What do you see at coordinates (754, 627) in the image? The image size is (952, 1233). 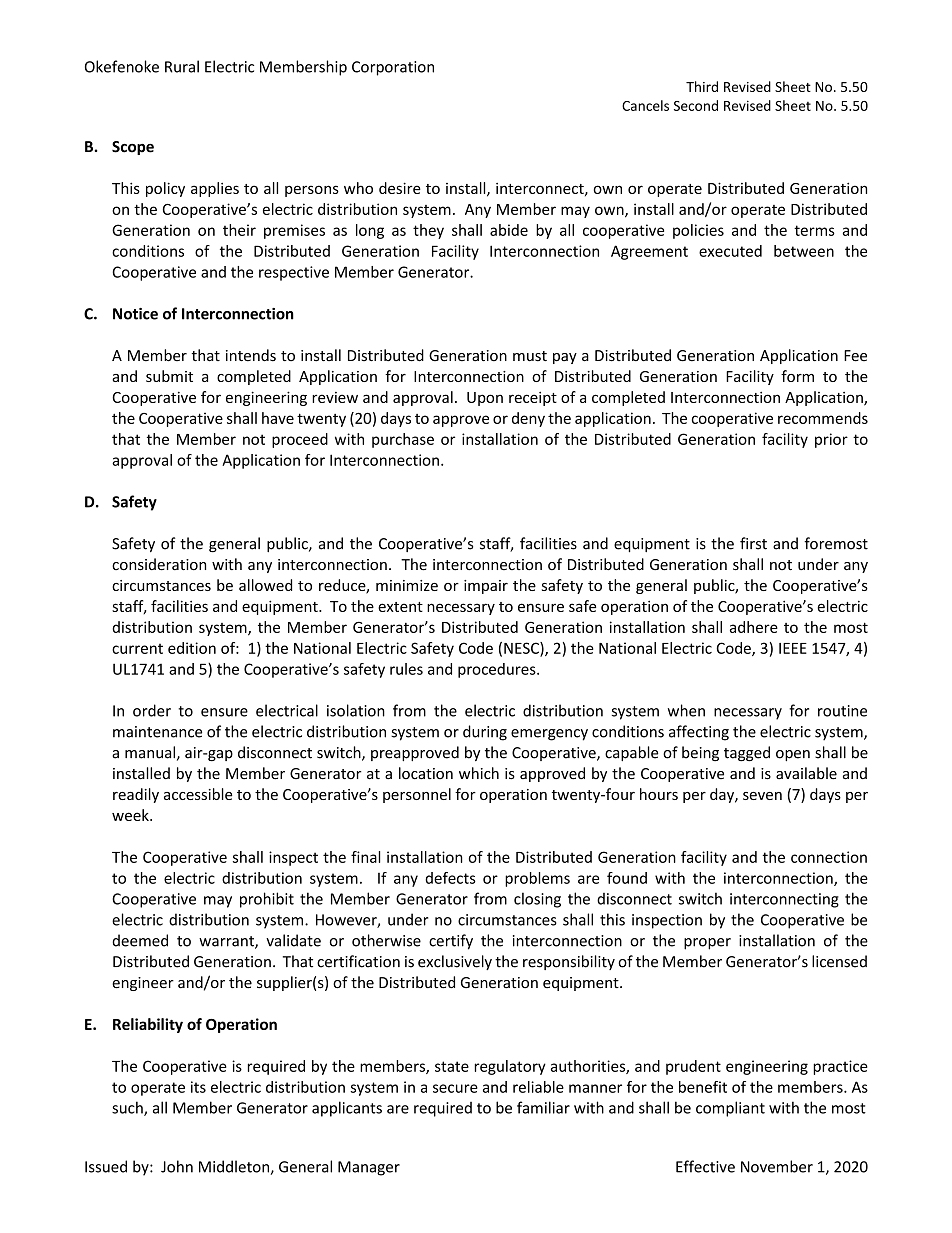 I see `adhere` at bounding box center [754, 627].
